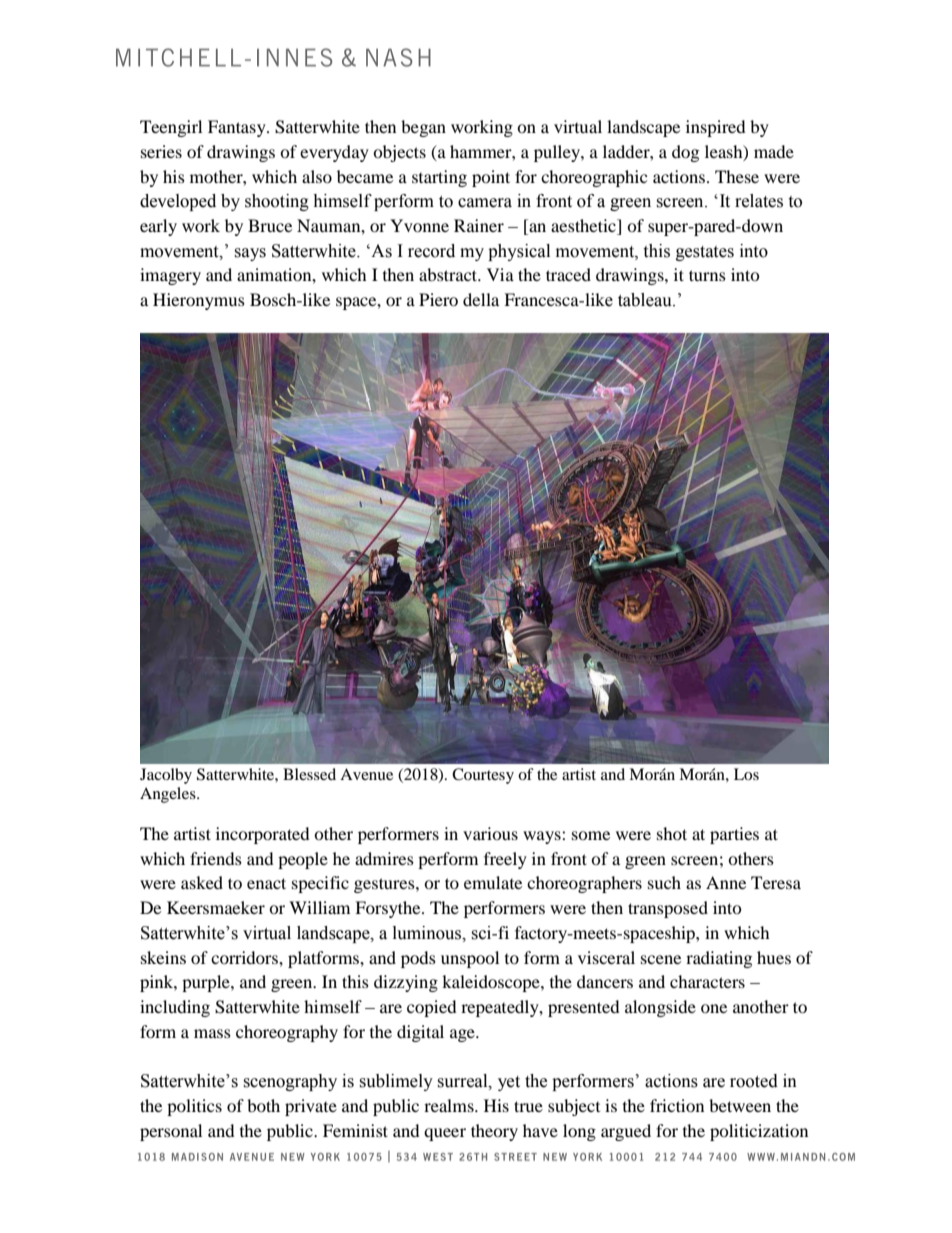 The image size is (952, 1233). What do you see at coordinates (238, 128) in the screenshot?
I see `Fantasy` at bounding box center [238, 128].
